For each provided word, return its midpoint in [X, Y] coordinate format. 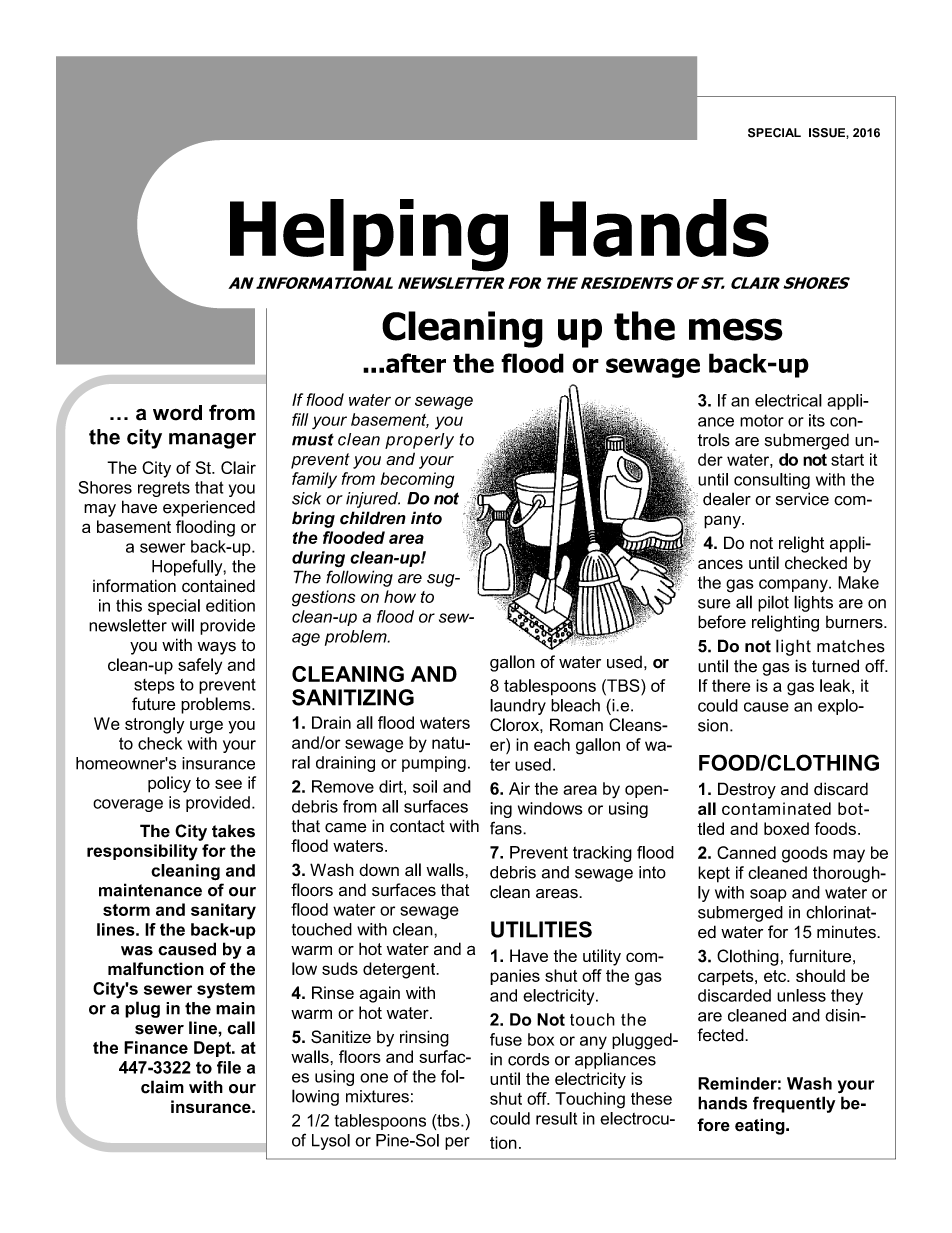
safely [200, 666]
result [556, 1118]
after [416, 363]
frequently [794, 1104]
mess [736, 329]
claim [162, 1087]
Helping [369, 235]
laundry [518, 707]
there [731, 685]
